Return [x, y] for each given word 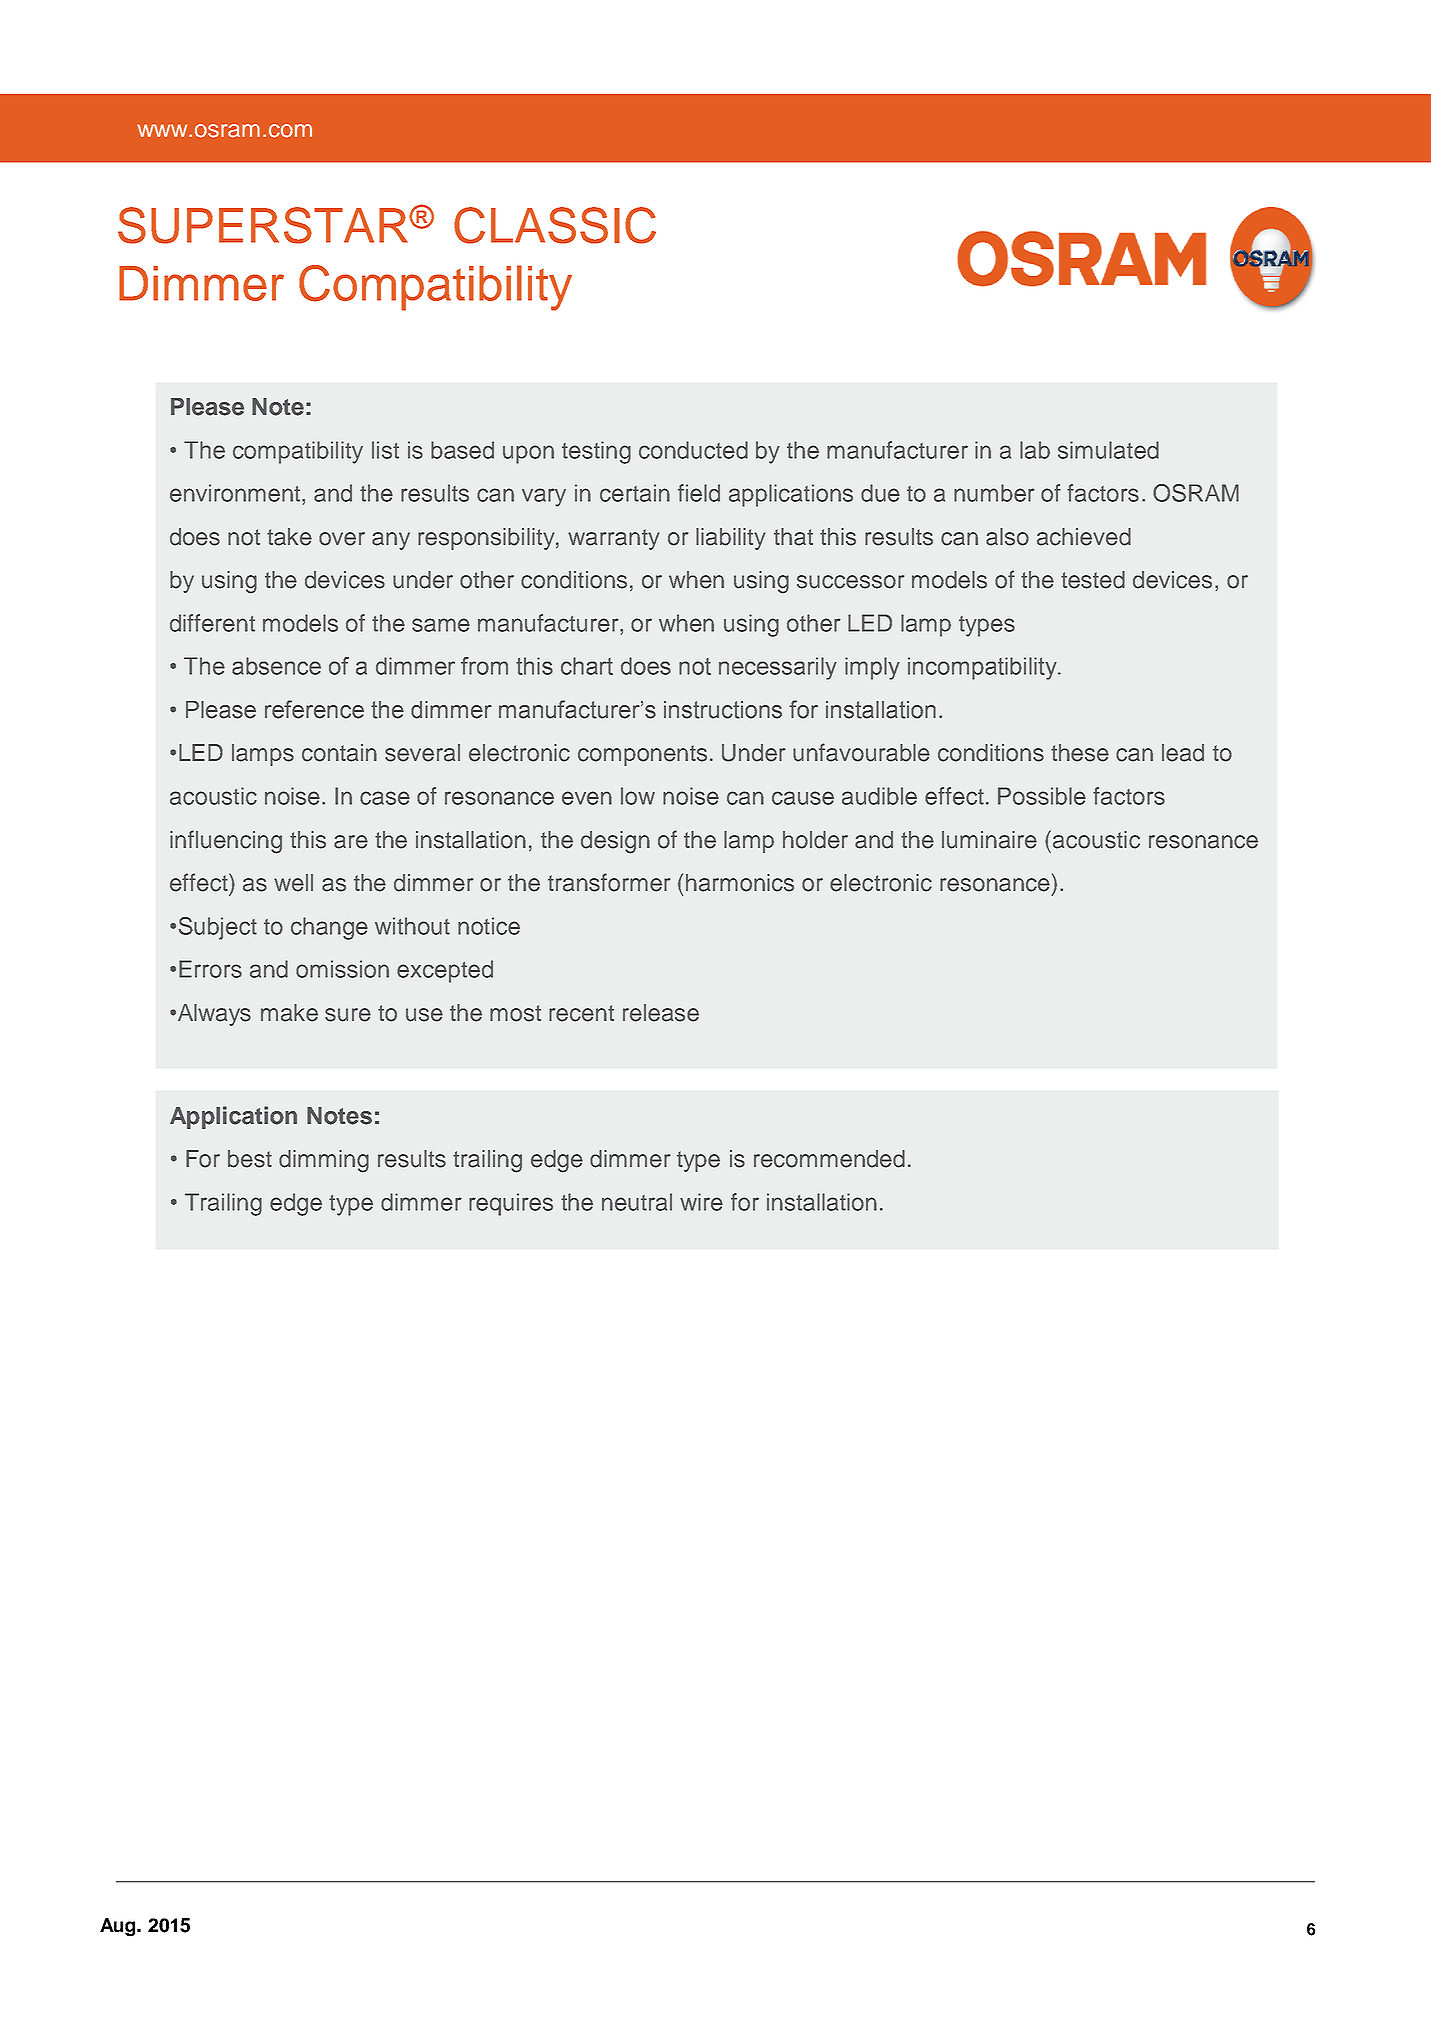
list [385, 450]
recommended [829, 1159]
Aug [119, 1927]
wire [701, 1202]
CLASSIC [555, 225]
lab [1035, 450]
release [661, 1013]
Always [213, 1015]
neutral [637, 1202]
